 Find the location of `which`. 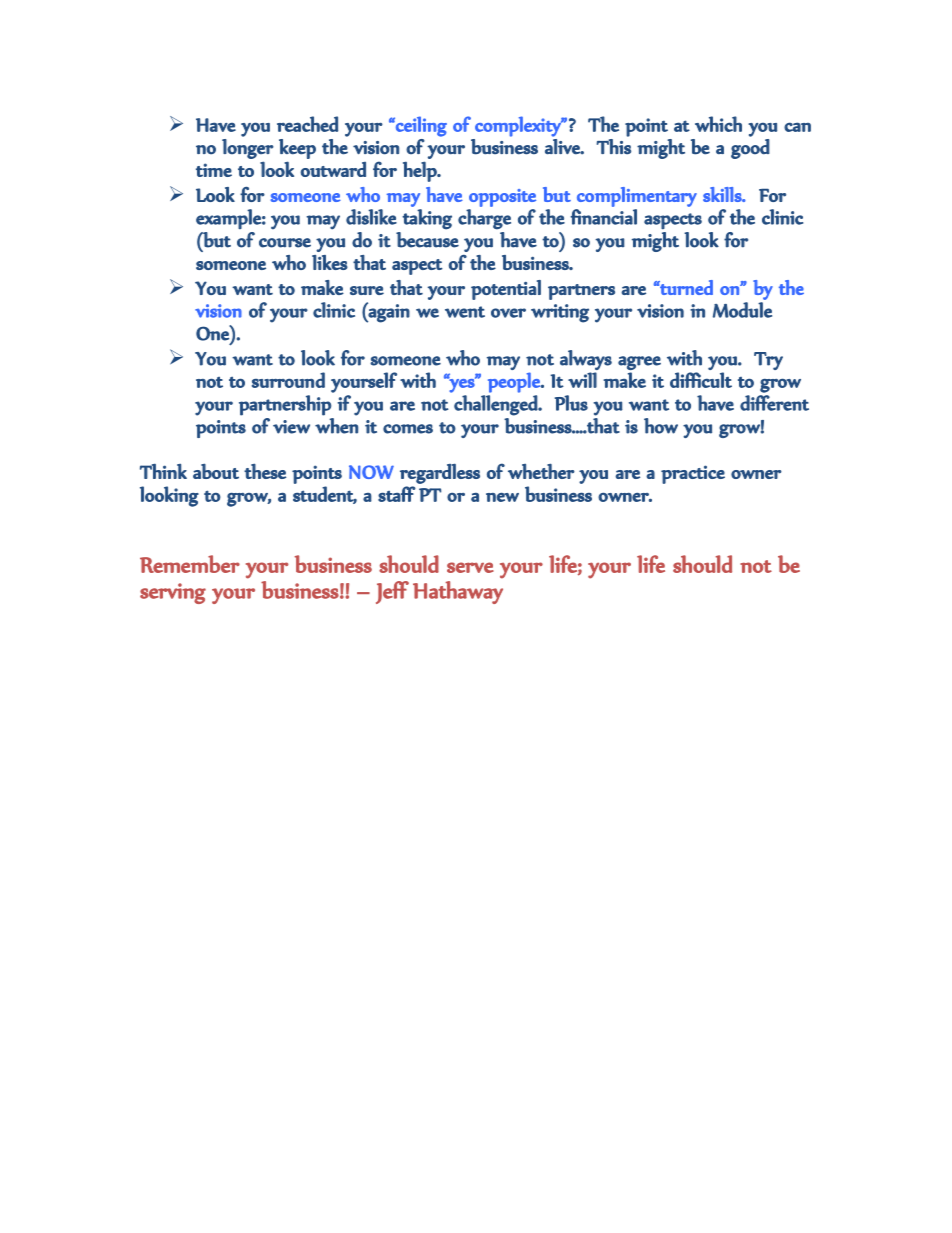

which is located at coordinates (718, 124).
